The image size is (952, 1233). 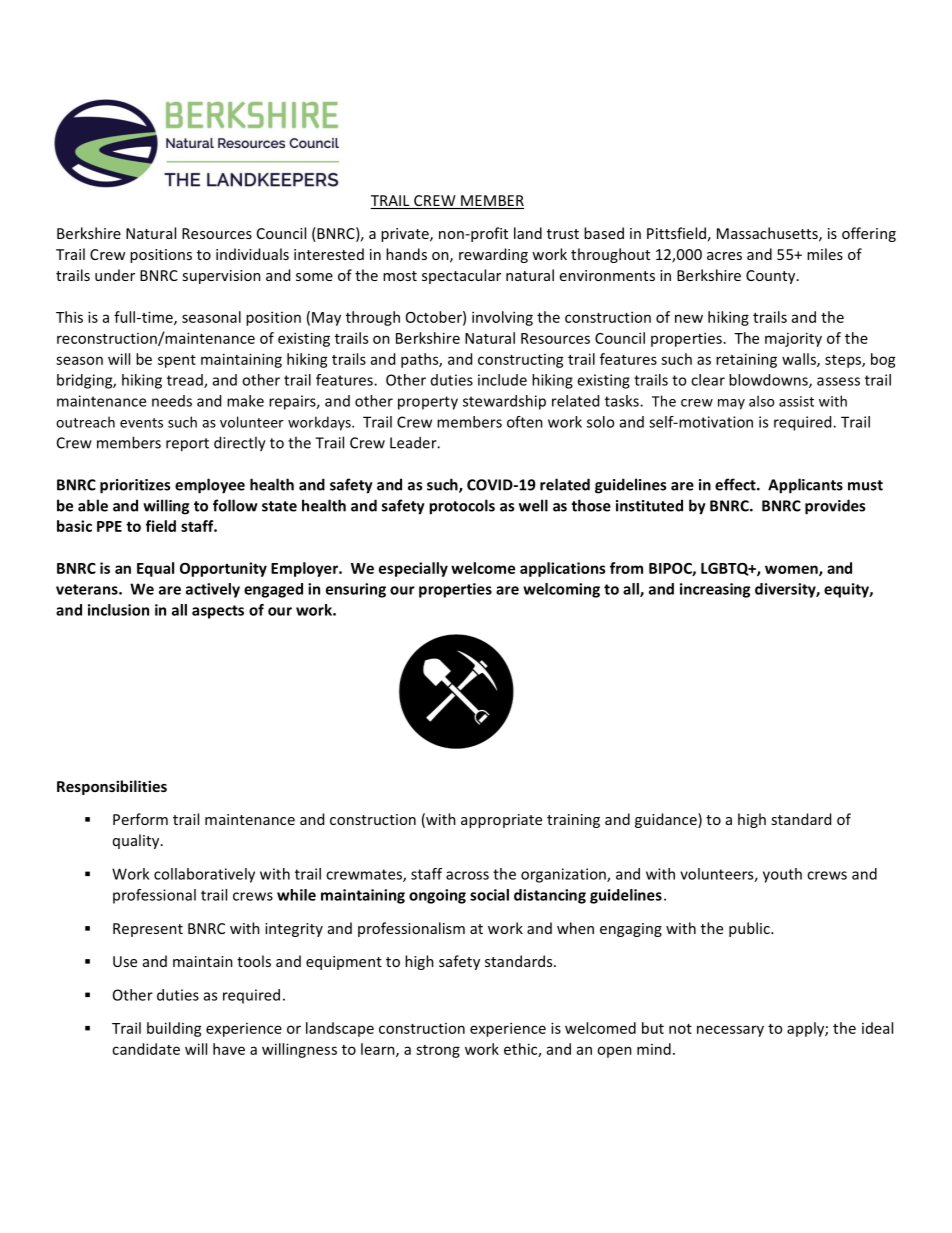 I want to click on miles, so click(x=825, y=254).
